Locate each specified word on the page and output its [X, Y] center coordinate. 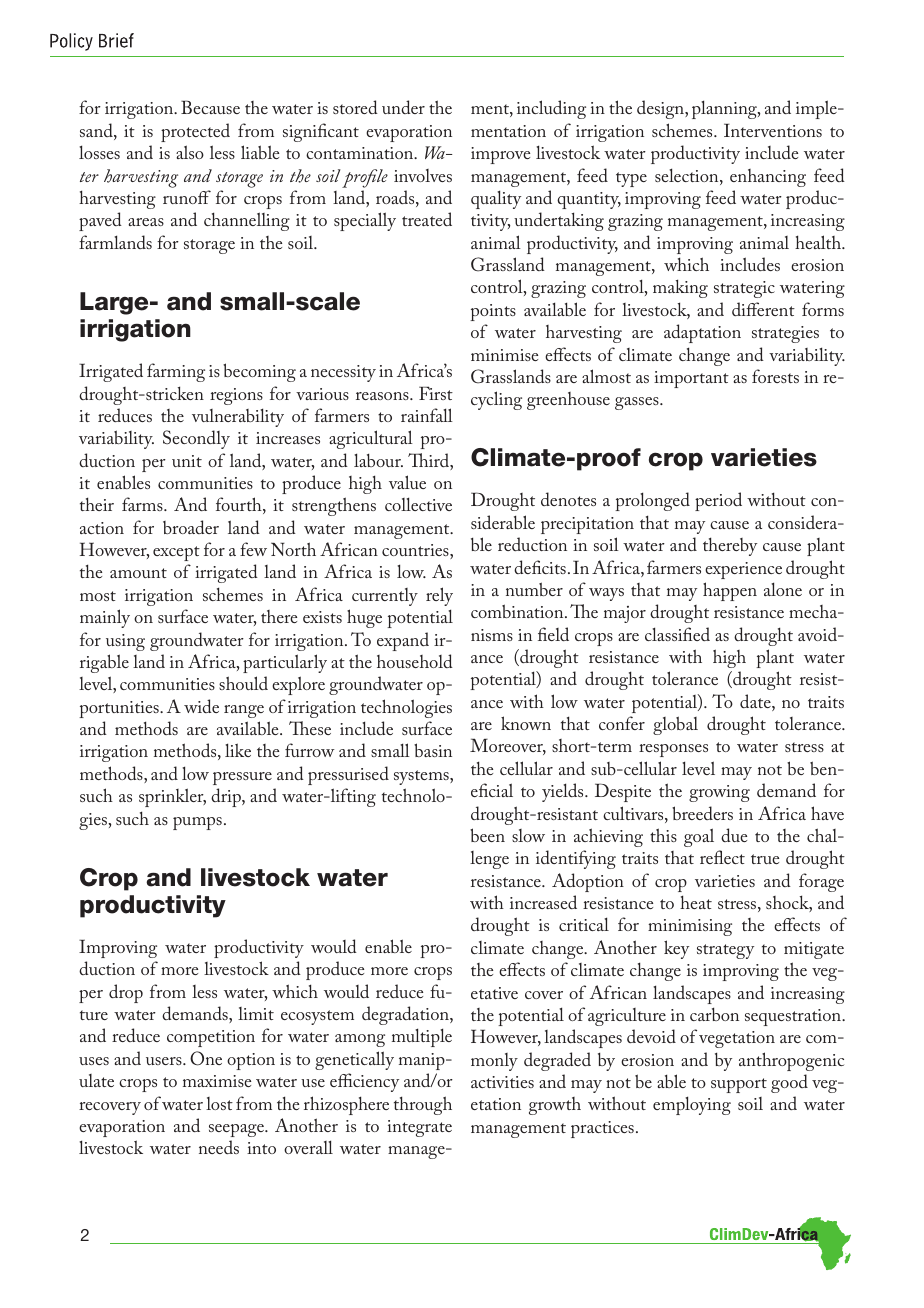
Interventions [773, 130]
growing [719, 793]
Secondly [196, 439]
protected [195, 132]
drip [227, 797]
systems [422, 777]
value [407, 482]
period [718, 501]
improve [500, 155]
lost [219, 1103]
